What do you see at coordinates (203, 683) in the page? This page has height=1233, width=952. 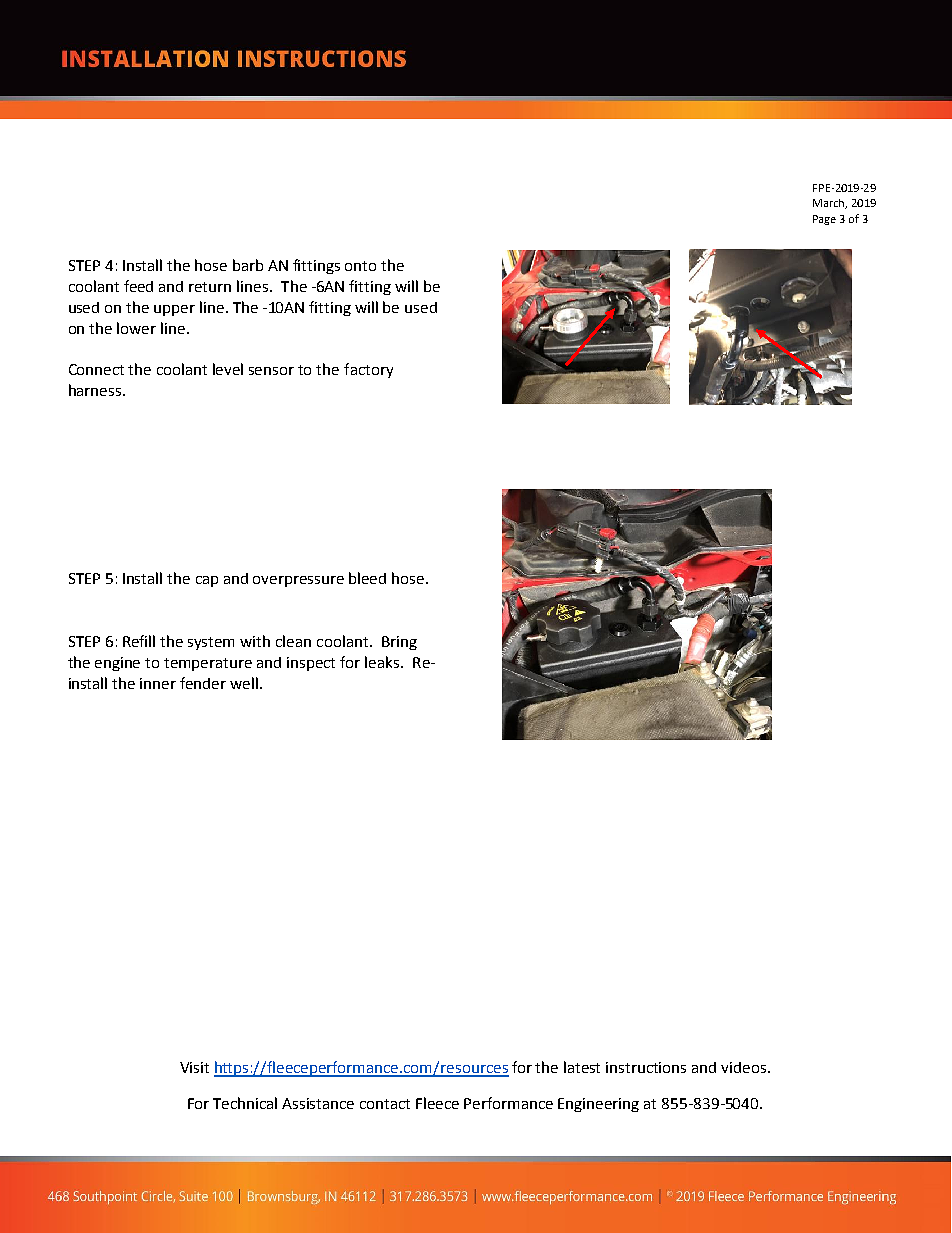 I see `fender` at bounding box center [203, 683].
